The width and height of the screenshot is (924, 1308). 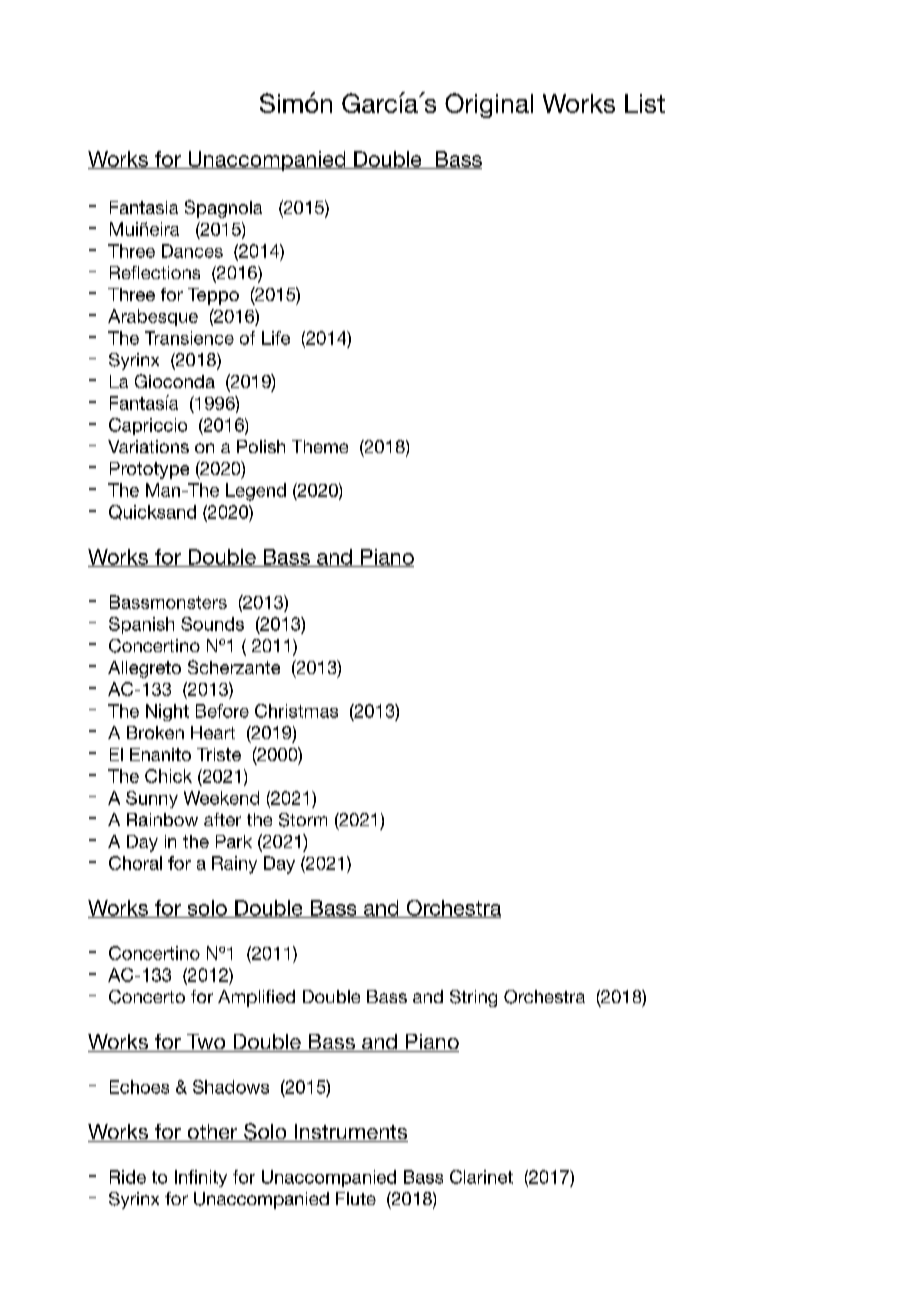 What do you see at coordinates (296, 711) in the screenshot?
I see `Christmas` at bounding box center [296, 711].
